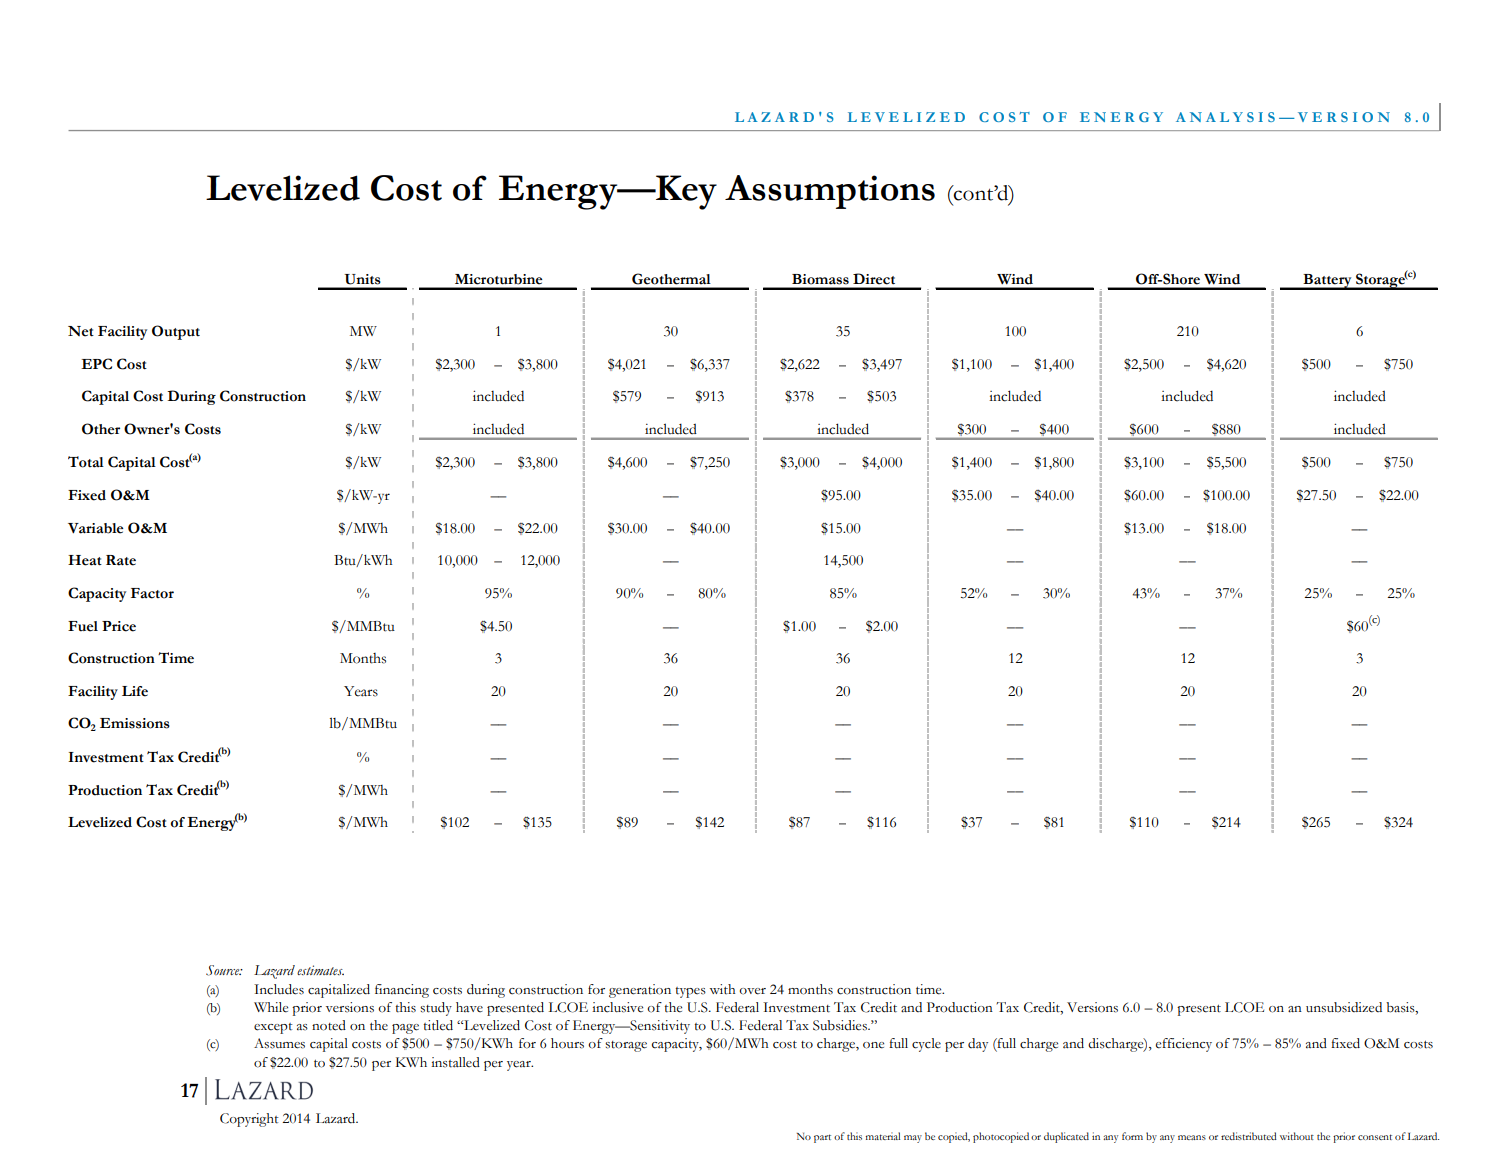  I want to click on unsubsidized, so click(1344, 1007).
